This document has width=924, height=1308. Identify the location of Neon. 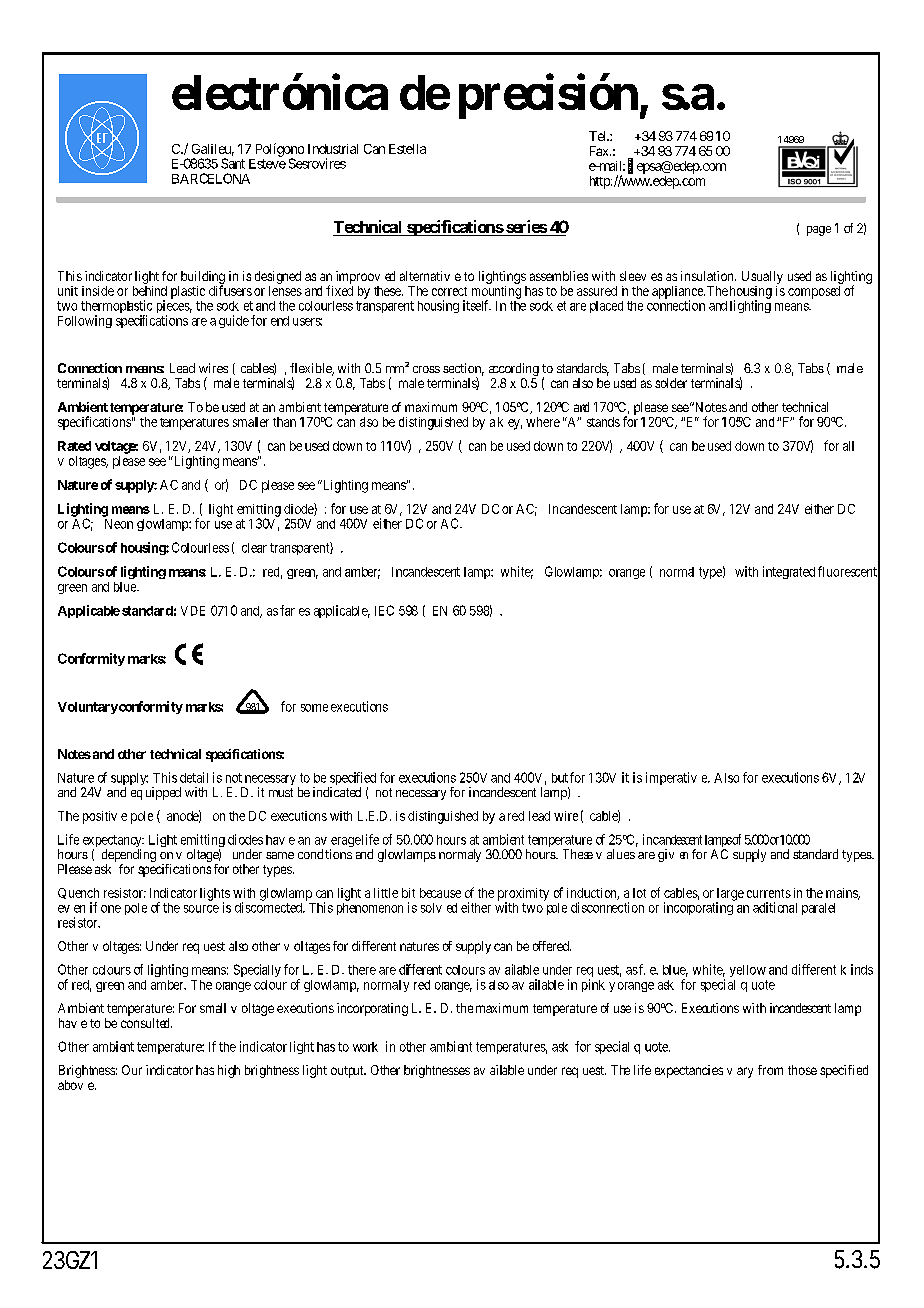
(119, 524).
